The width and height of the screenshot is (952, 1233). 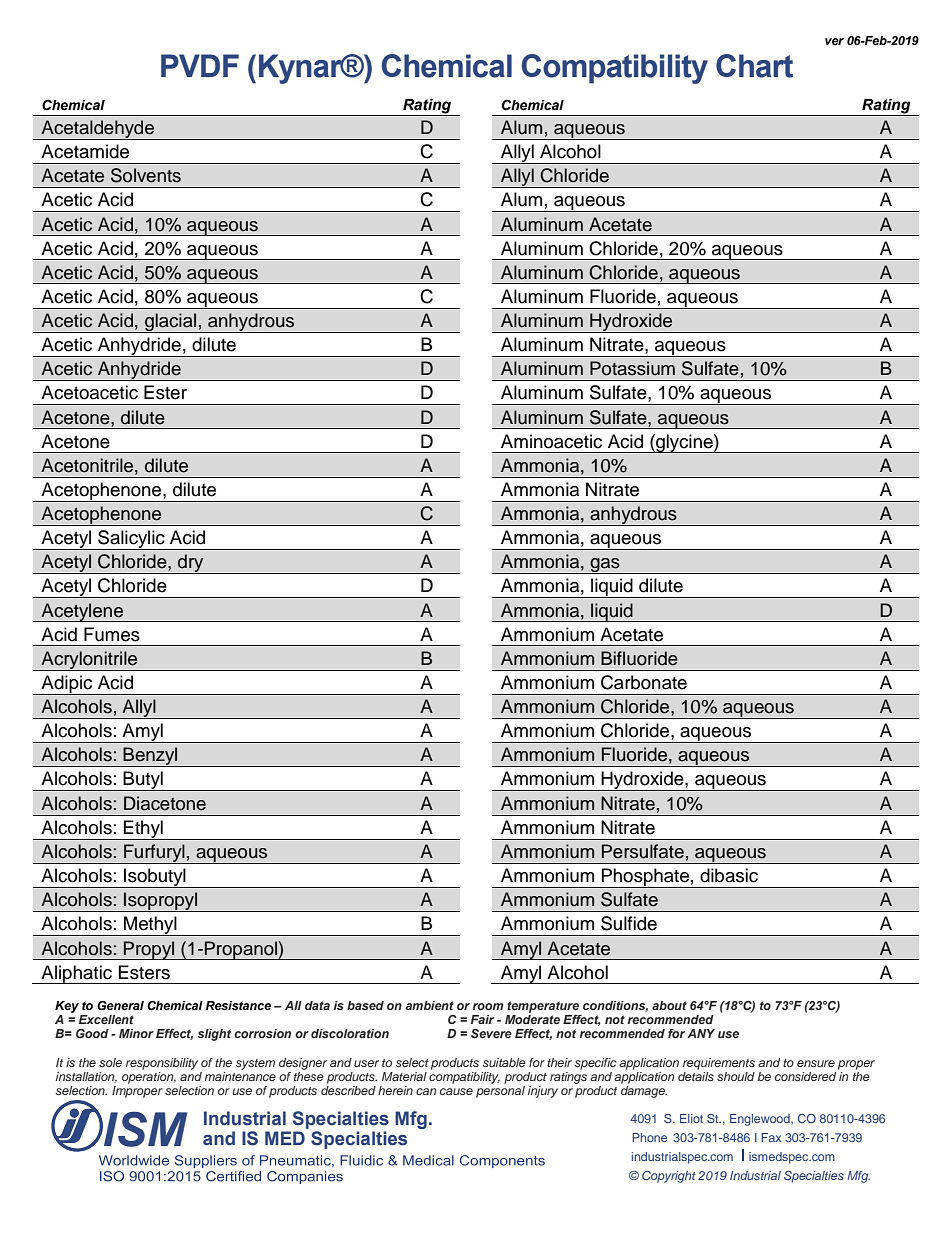 I want to click on Aliphatic, so click(x=77, y=974).
